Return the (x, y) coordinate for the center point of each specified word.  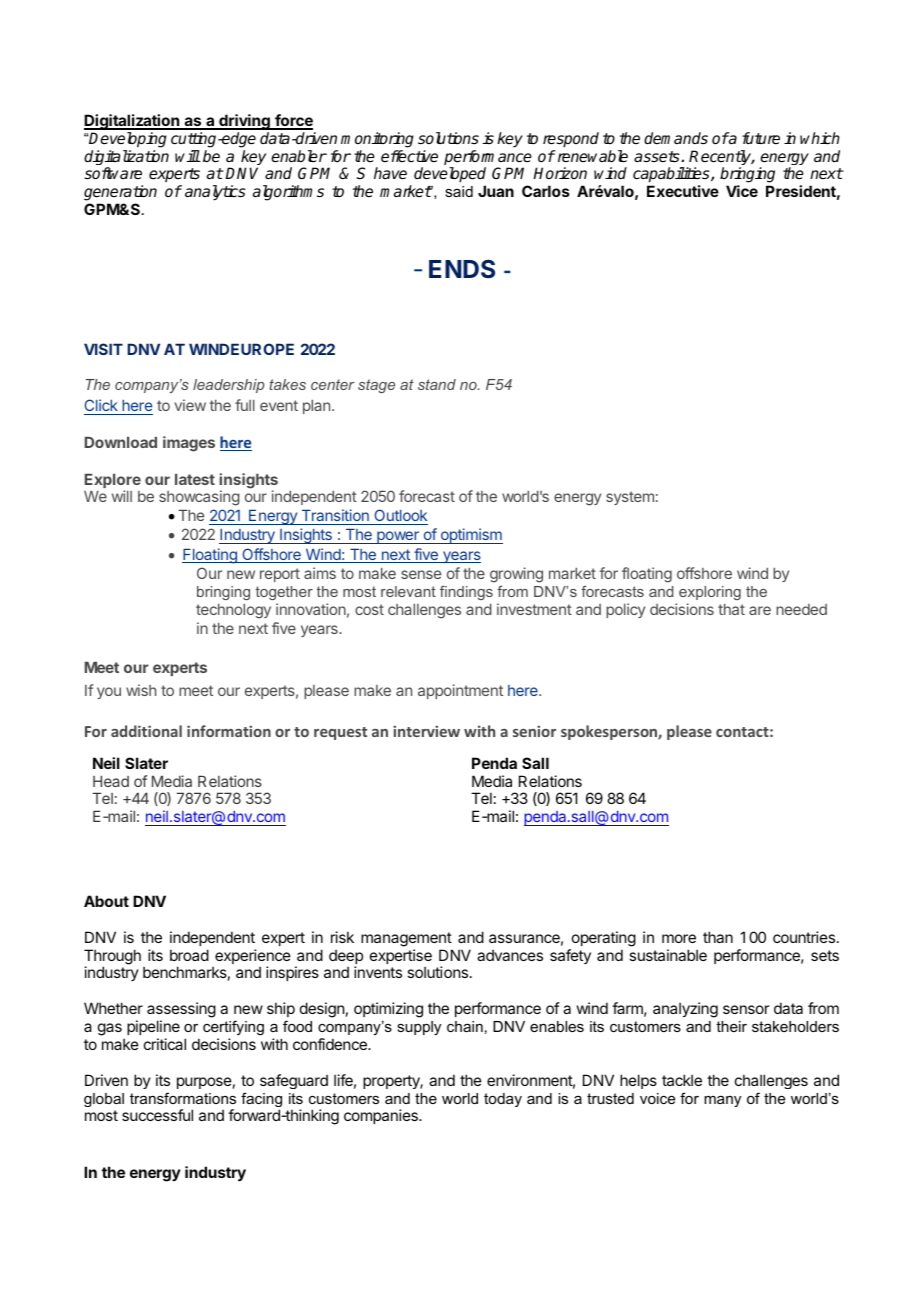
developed (450, 176)
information (229, 731)
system (630, 498)
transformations (183, 1098)
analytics (215, 193)
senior (534, 731)
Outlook (400, 517)
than (718, 937)
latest (195, 479)
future (761, 138)
